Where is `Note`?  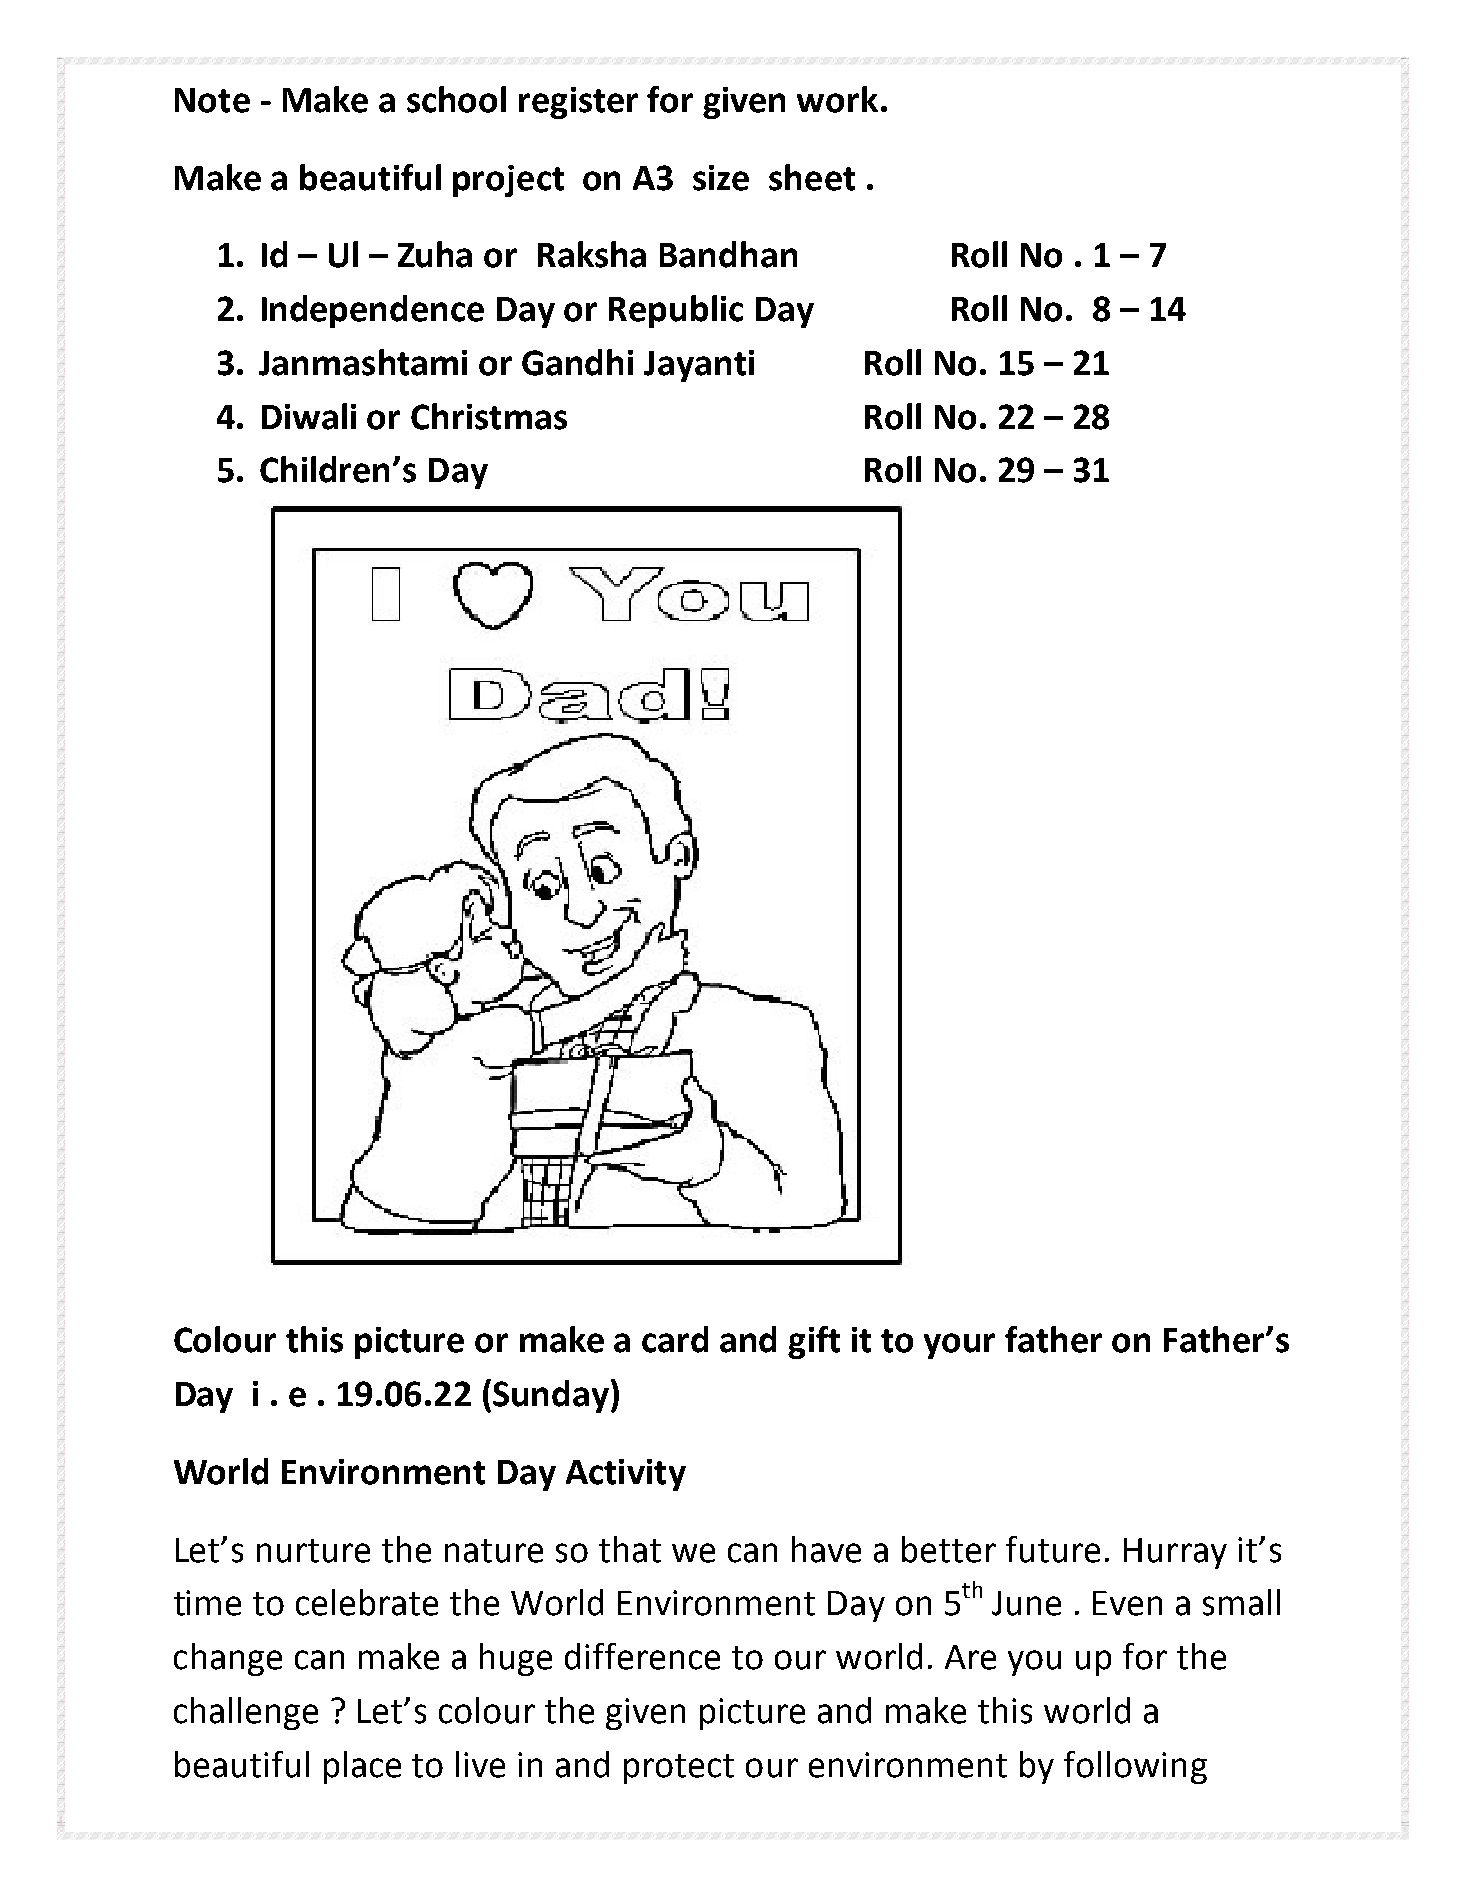
Note is located at coordinates (212, 100).
